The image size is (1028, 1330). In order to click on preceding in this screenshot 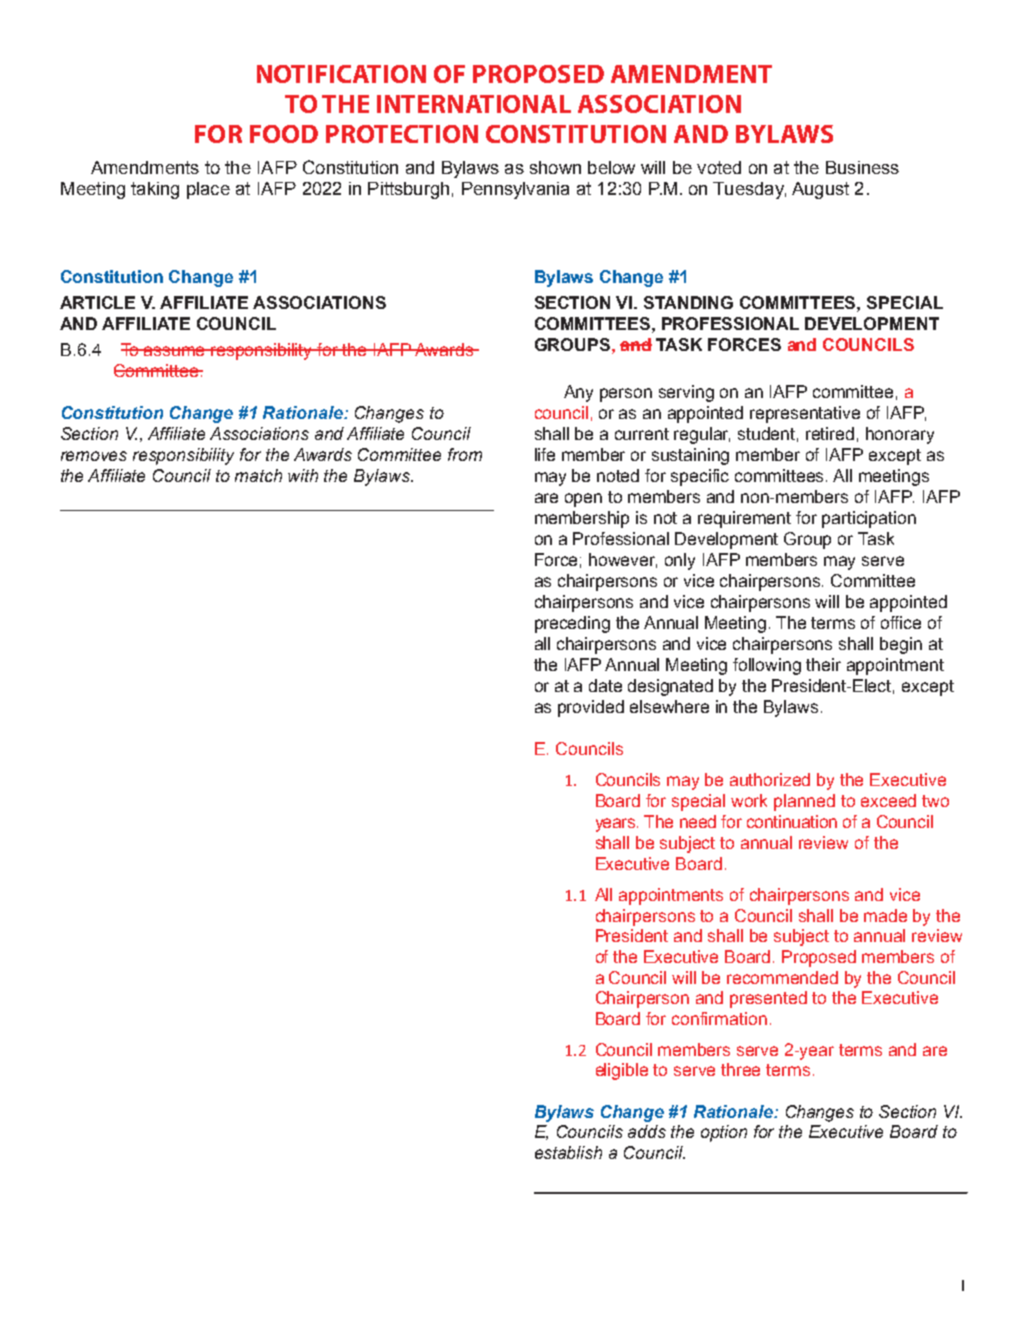, I will do `click(572, 624)`.
